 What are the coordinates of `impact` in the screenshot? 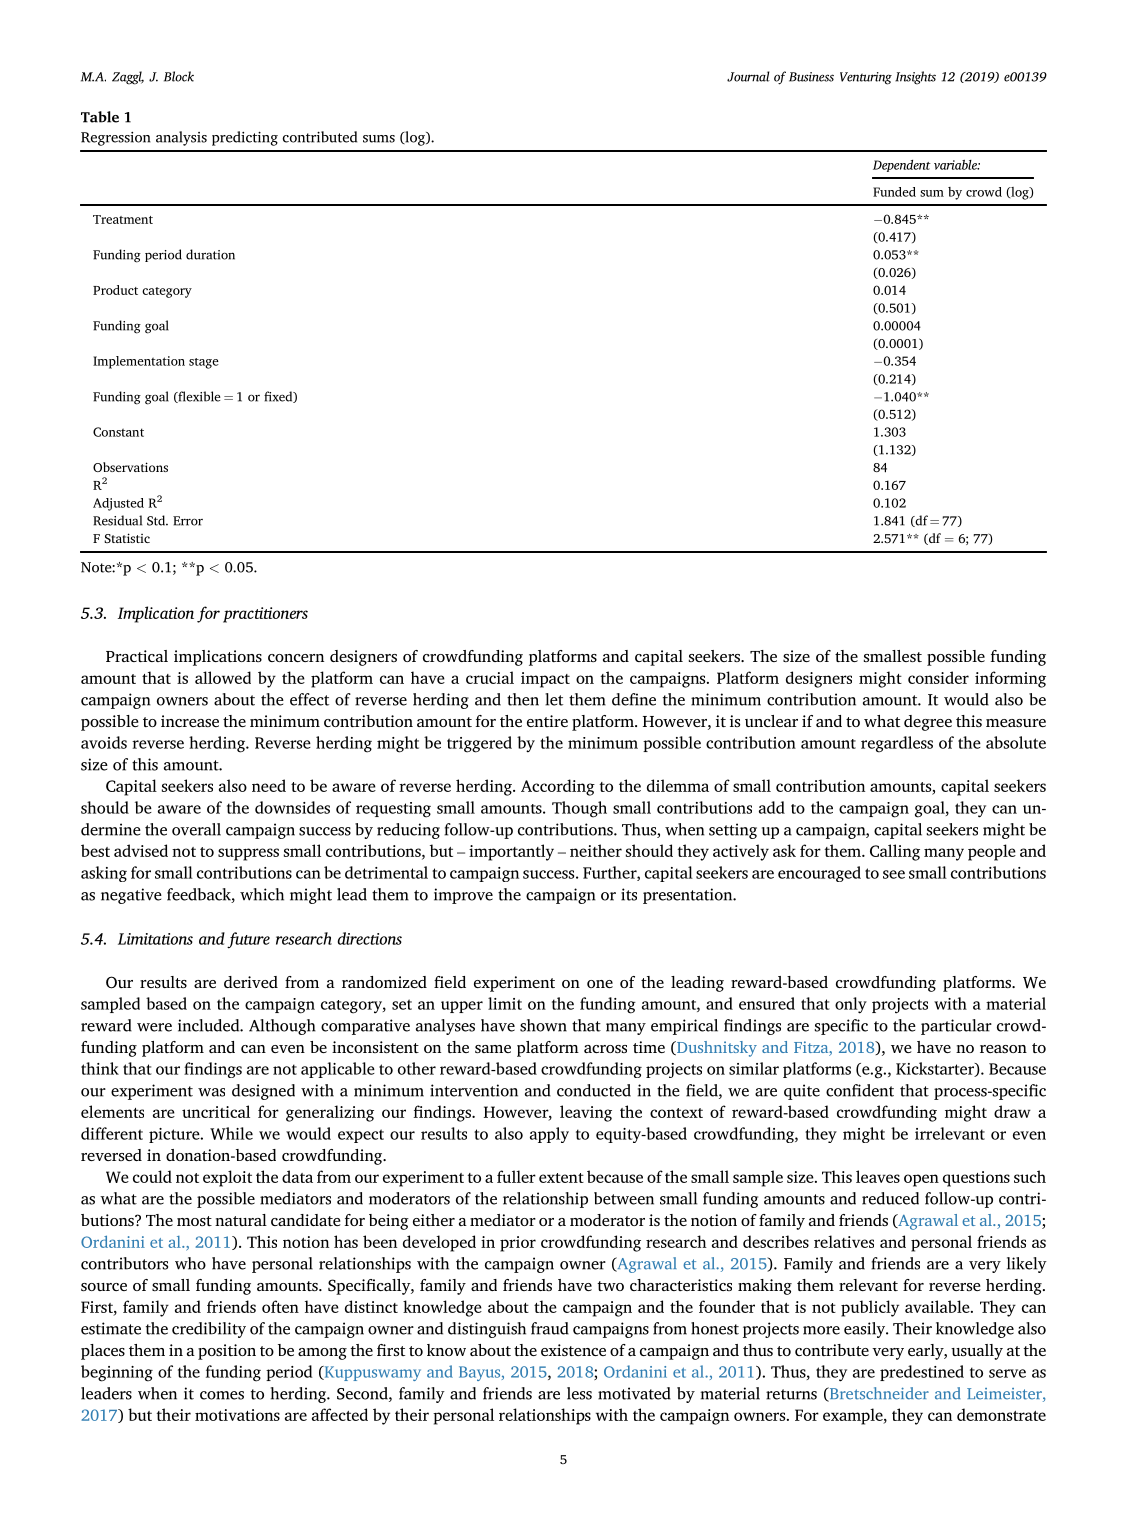 It's located at (545, 680).
